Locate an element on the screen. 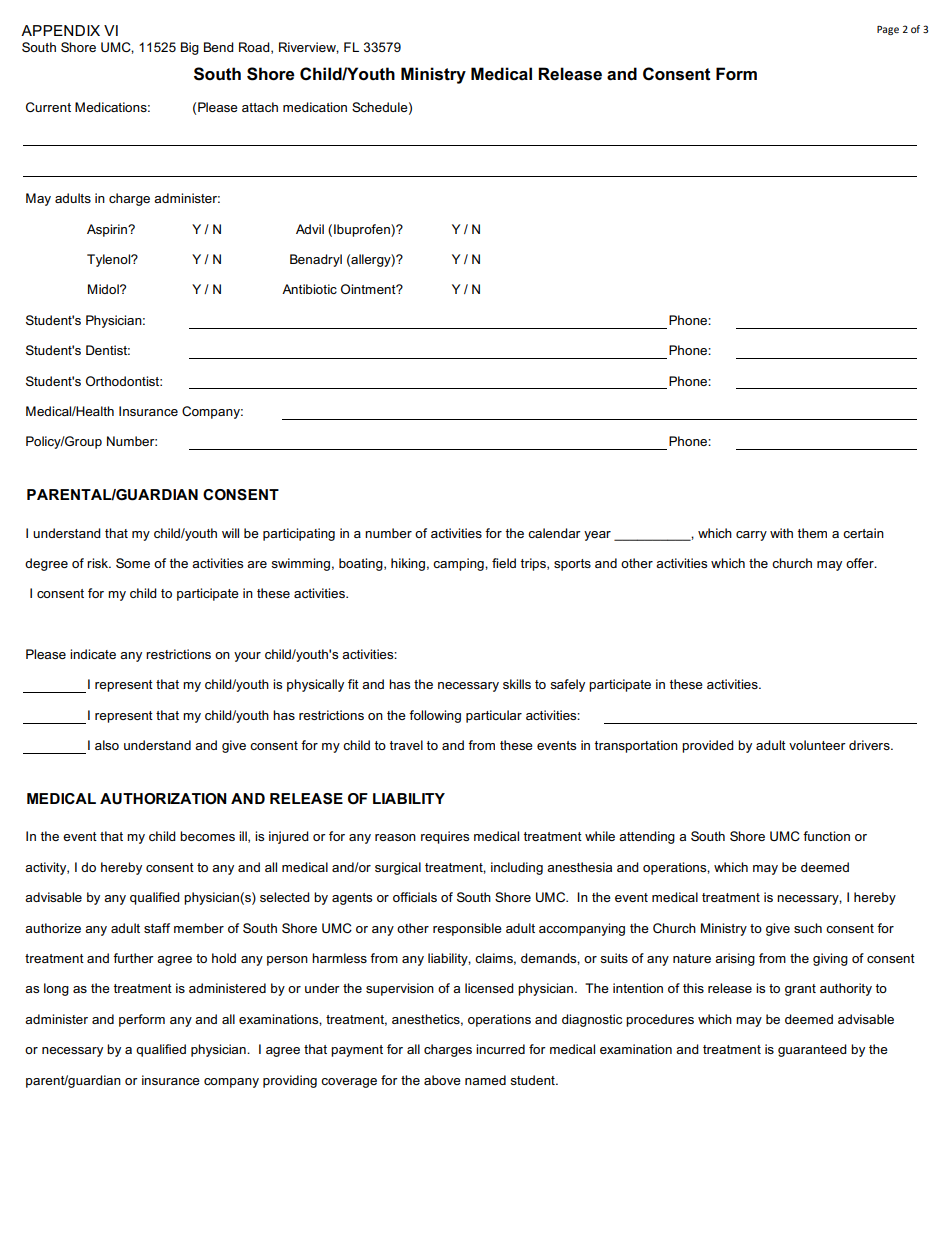 The width and height of the screenshot is (952, 1233). Big is located at coordinates (190, 48).
